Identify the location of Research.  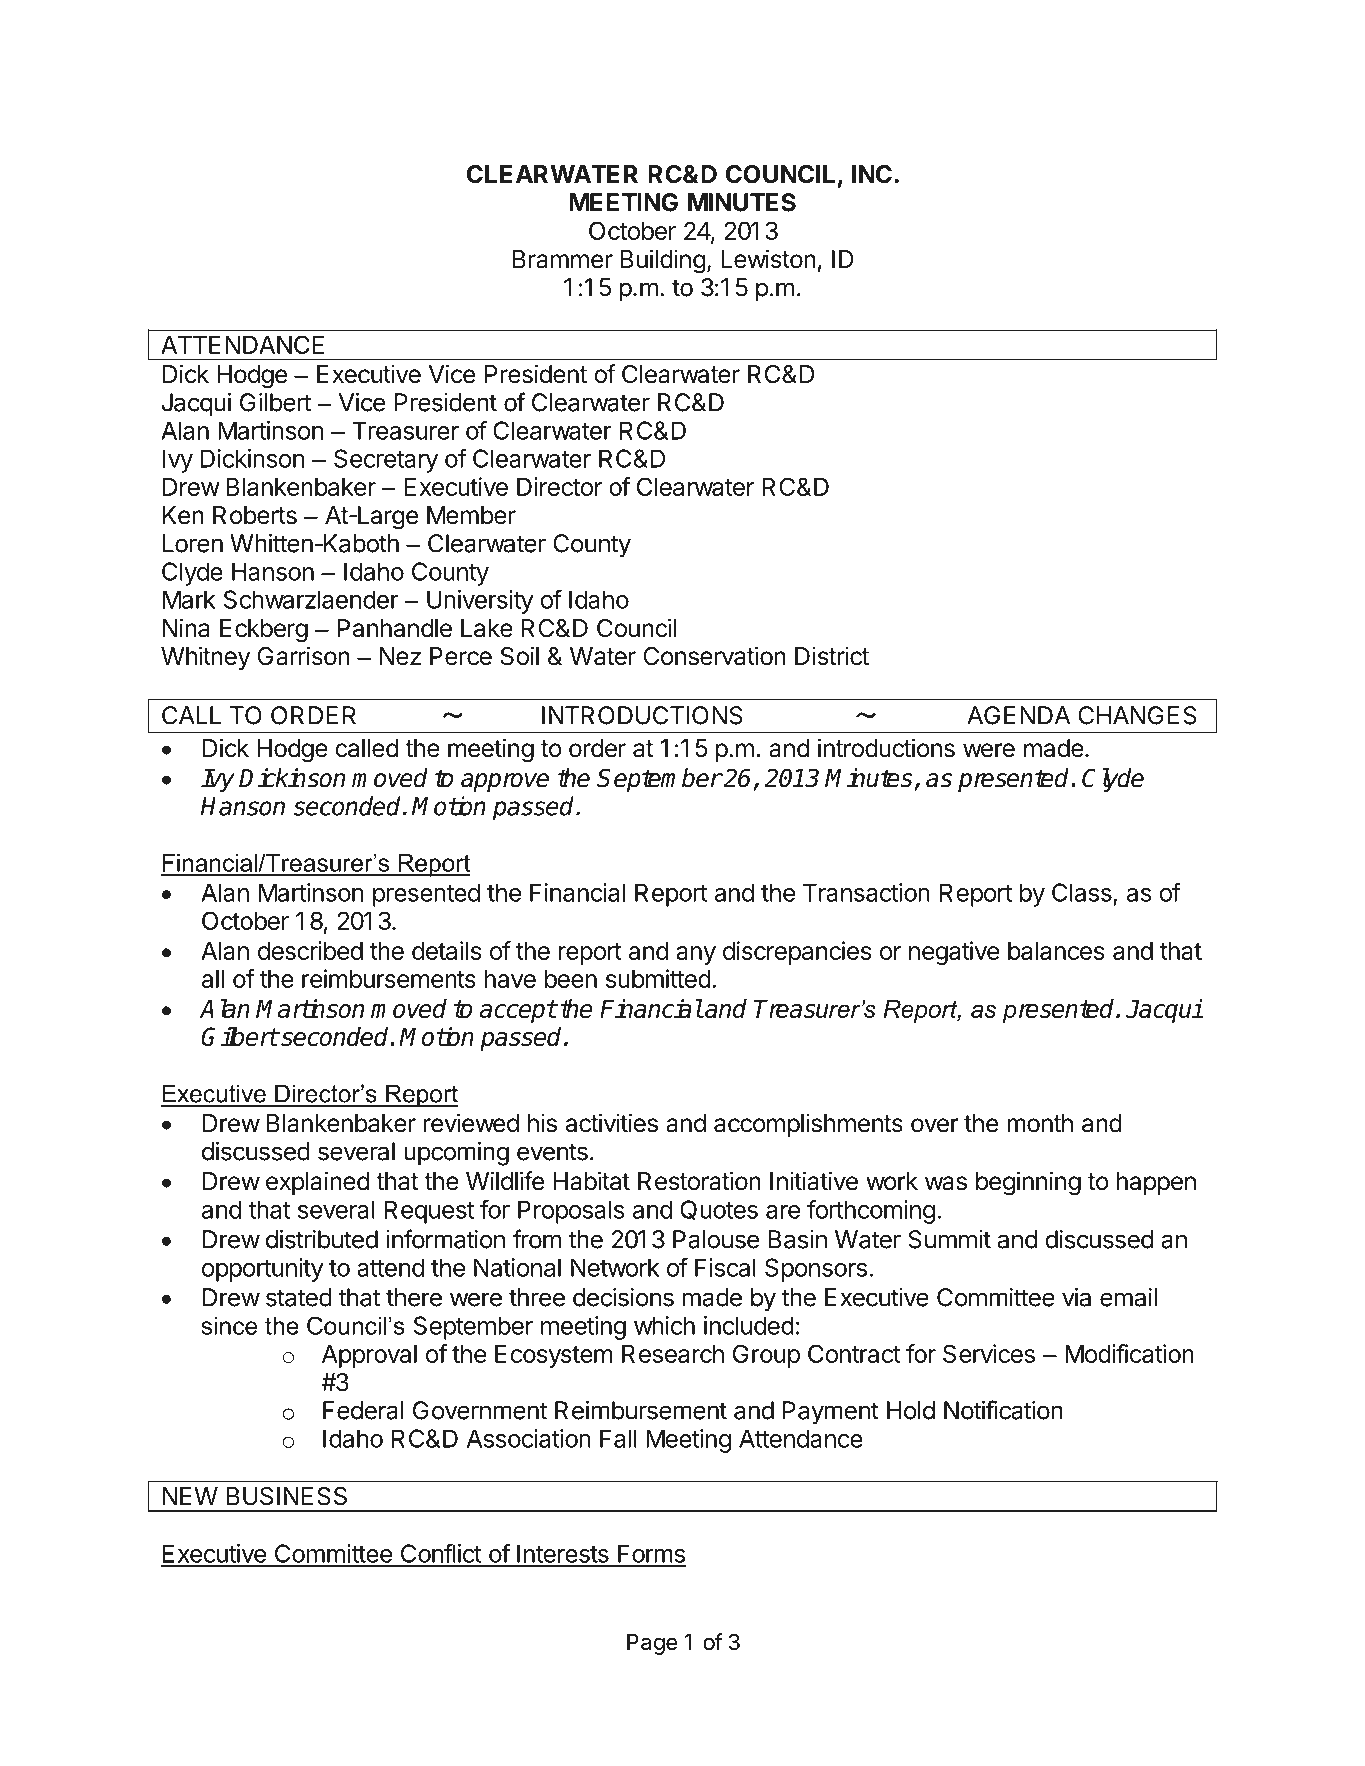
(673, 1354).
